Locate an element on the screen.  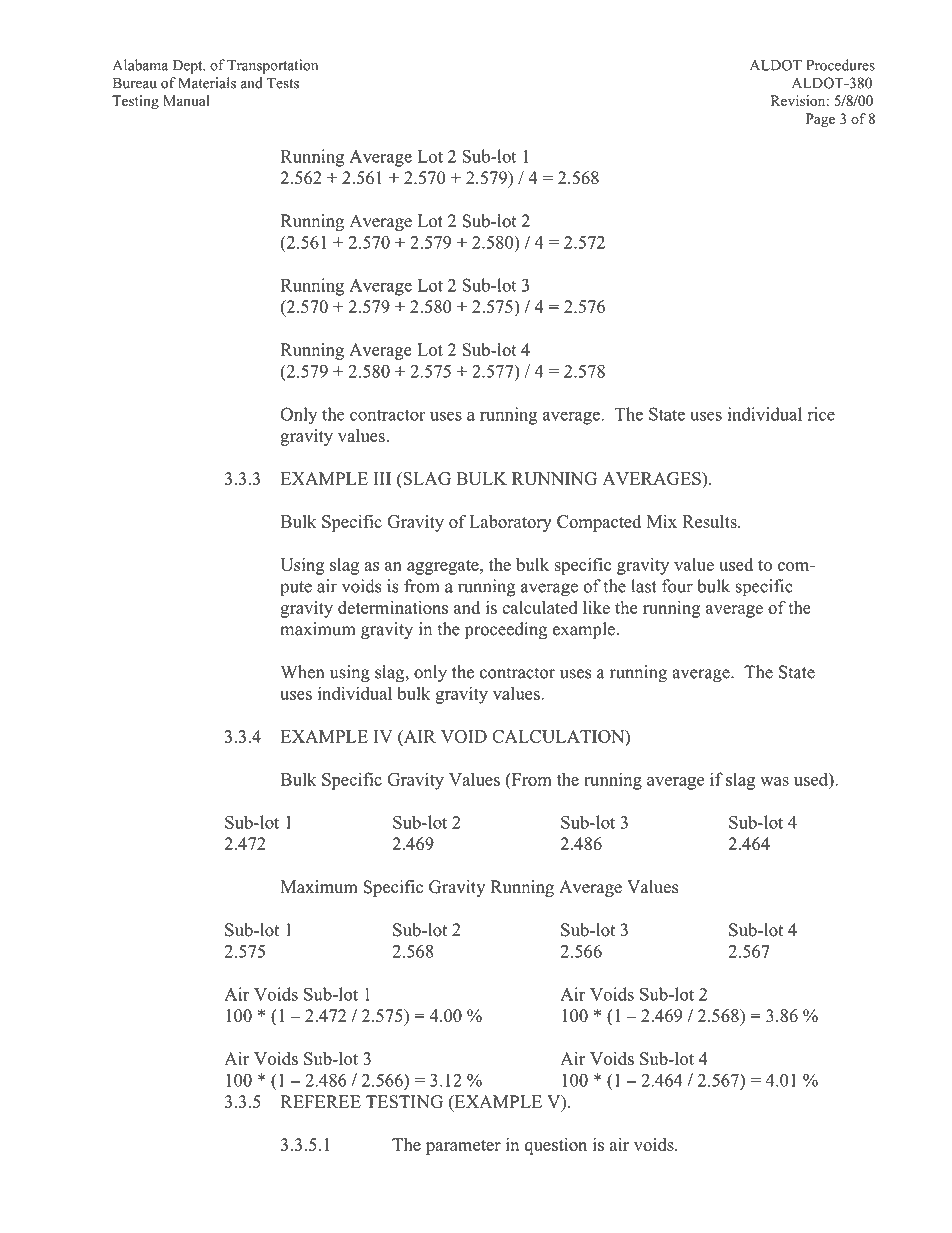
REFEREE is located at coordinates (321, 1101).
